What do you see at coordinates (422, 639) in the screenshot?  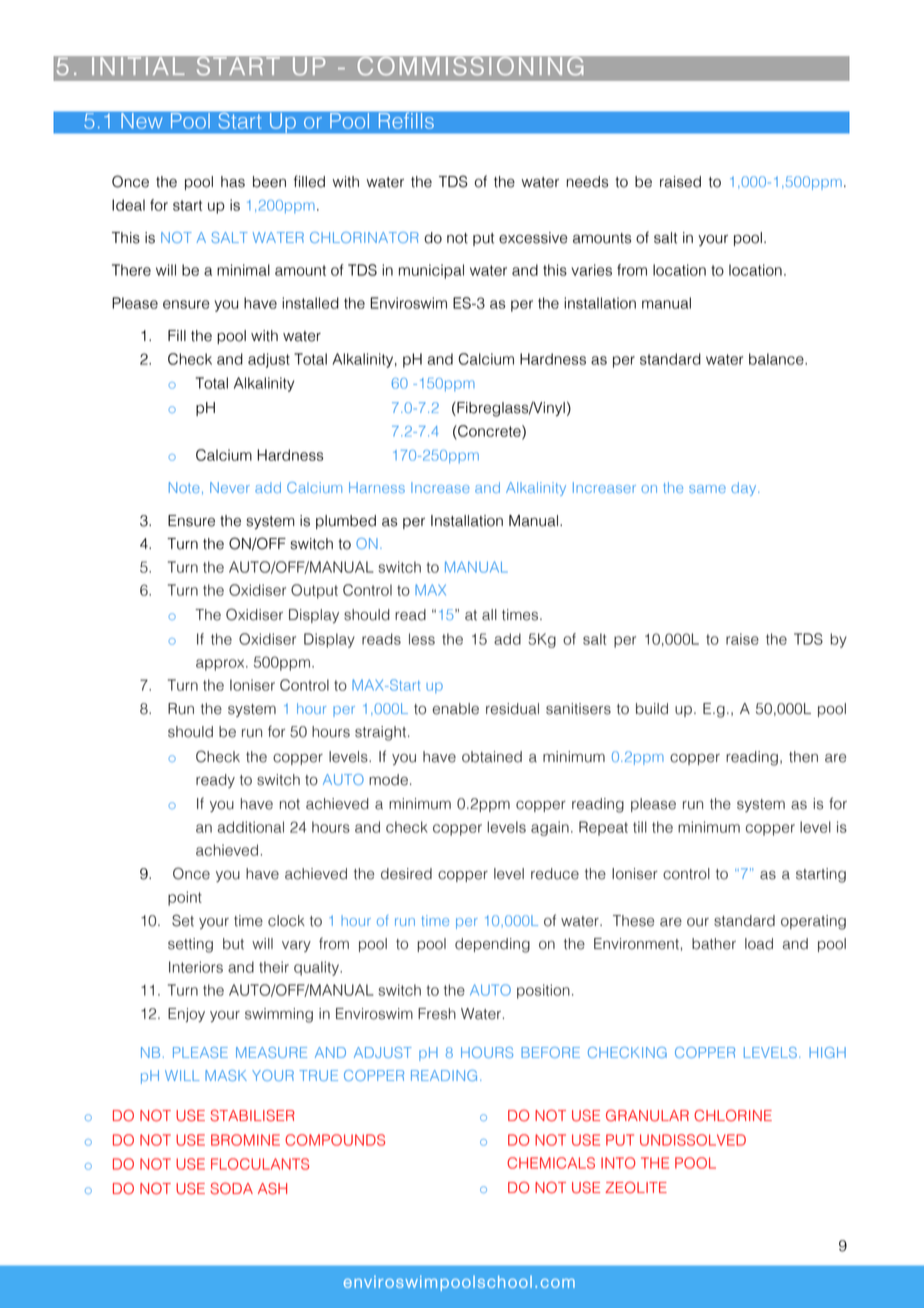 I see `less` at bounding box center [422, 639].
